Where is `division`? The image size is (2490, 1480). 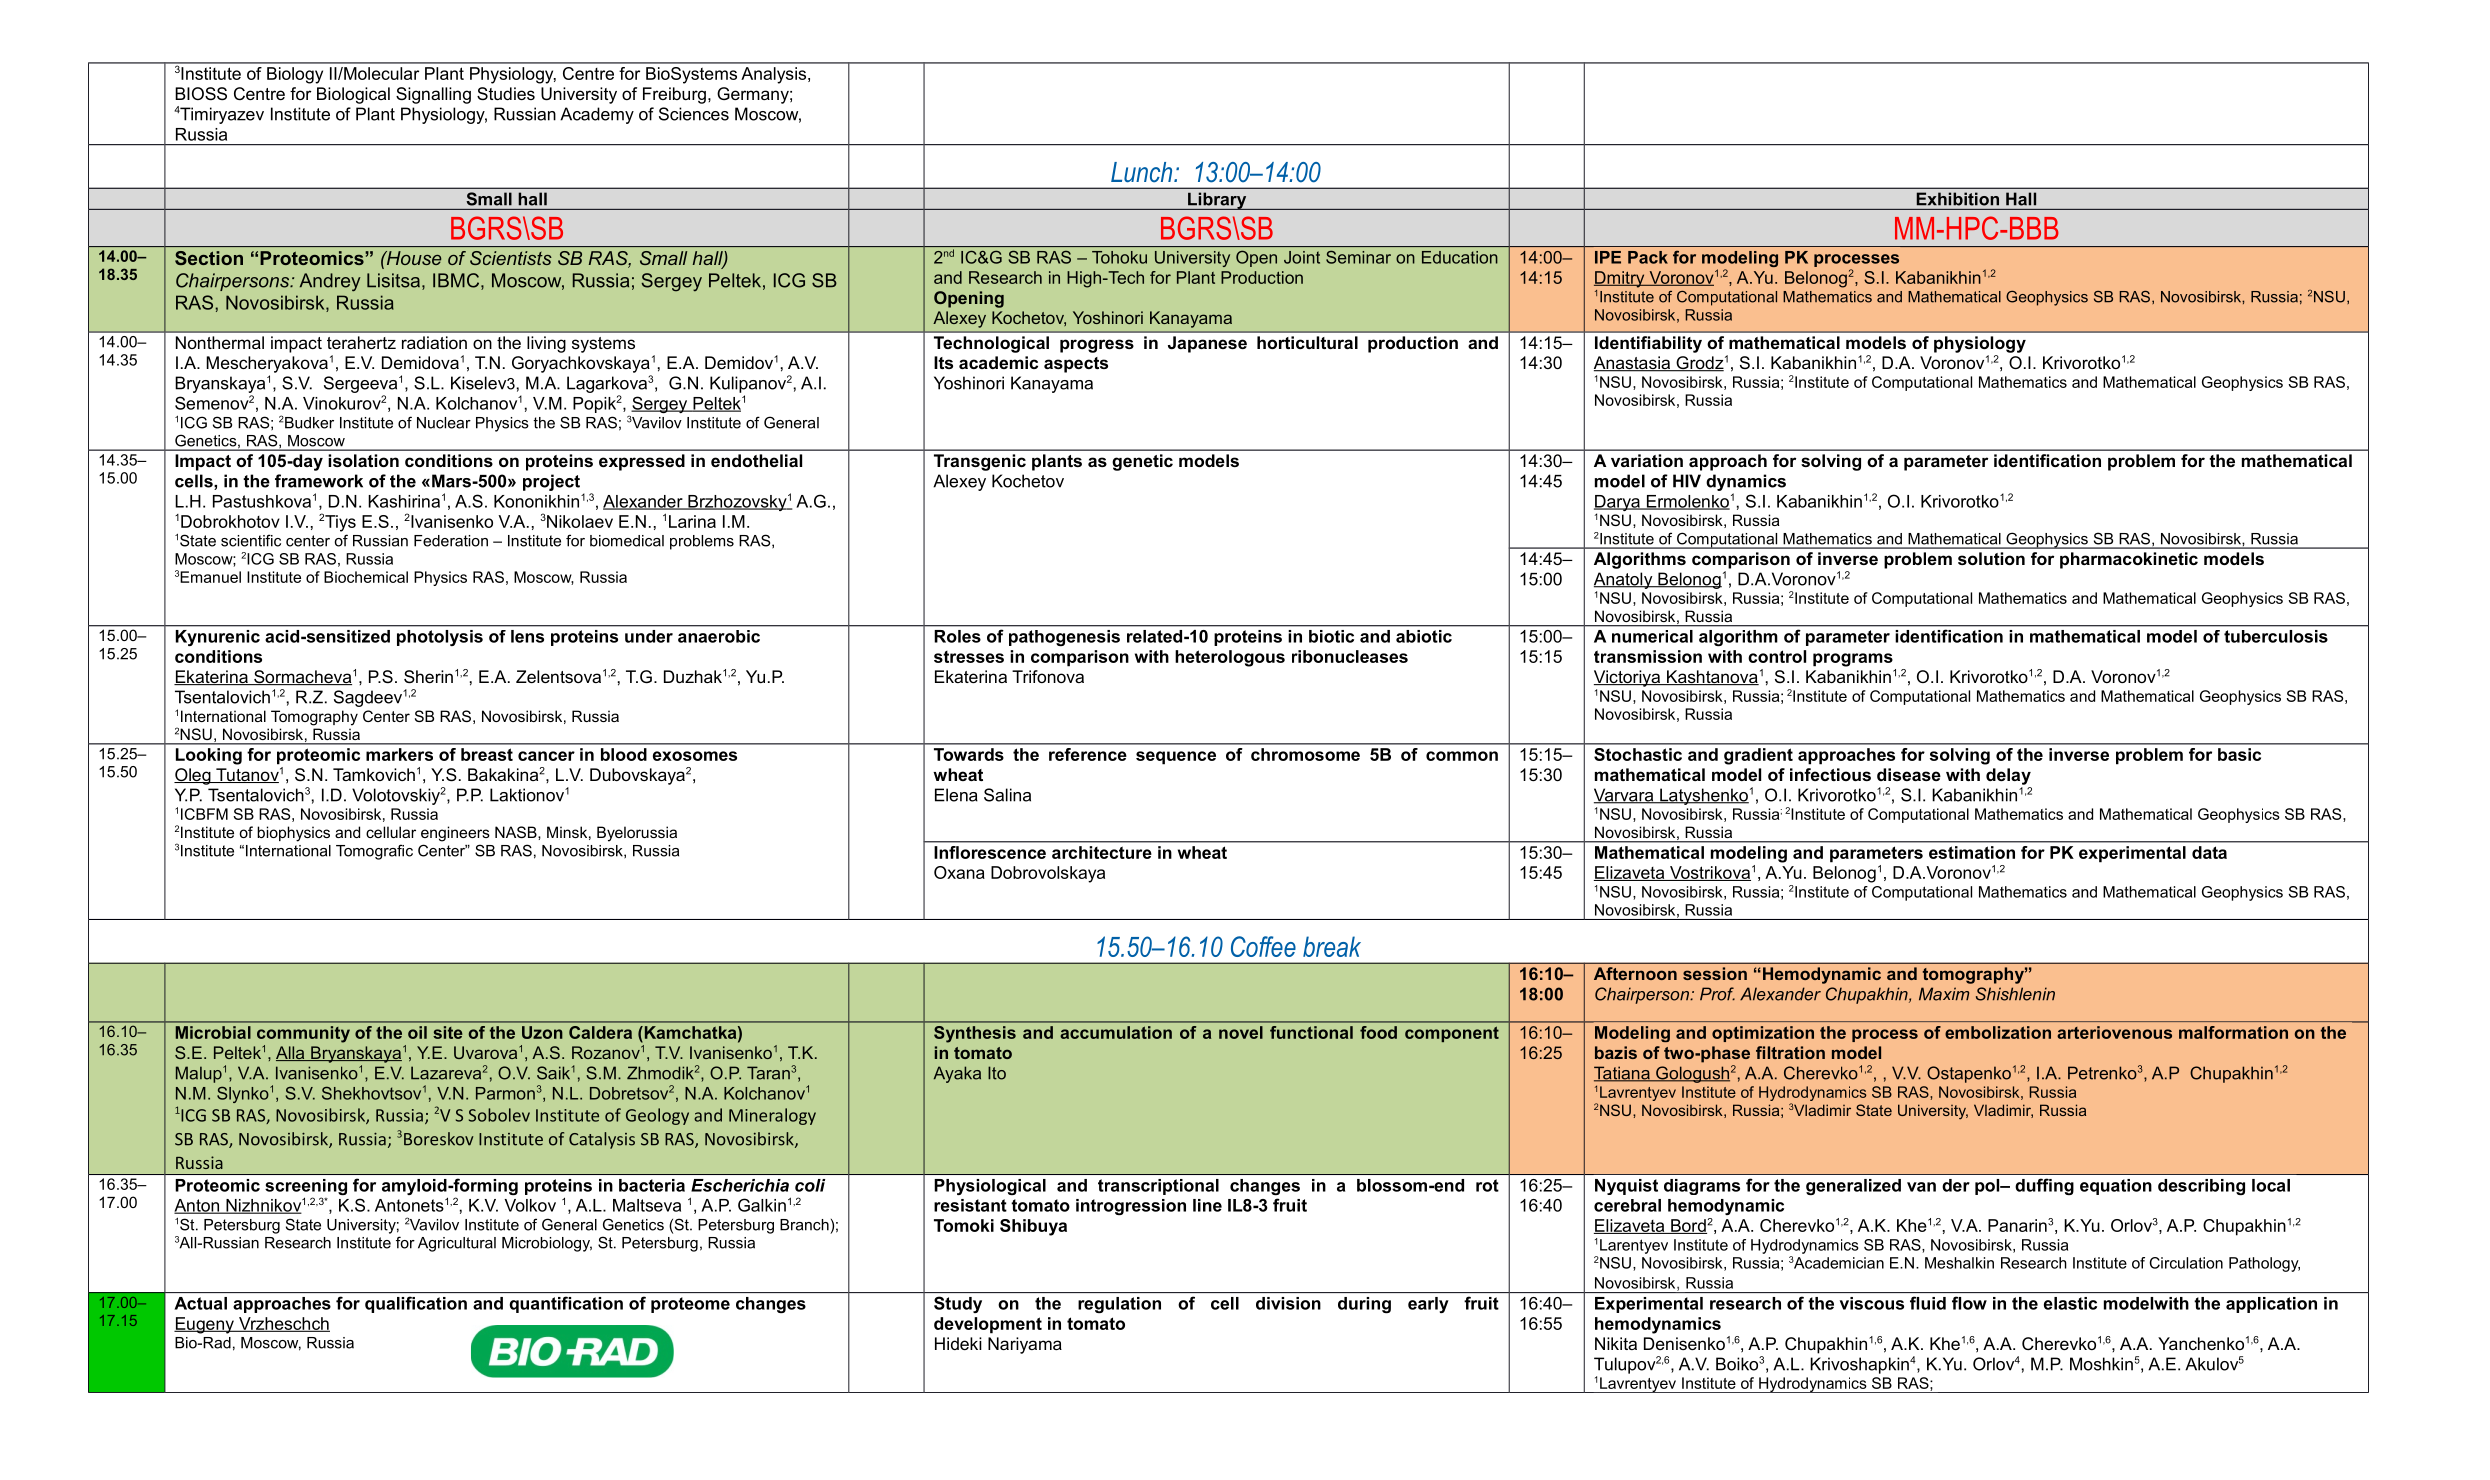 division is located at coordinates (1288, 1303).
